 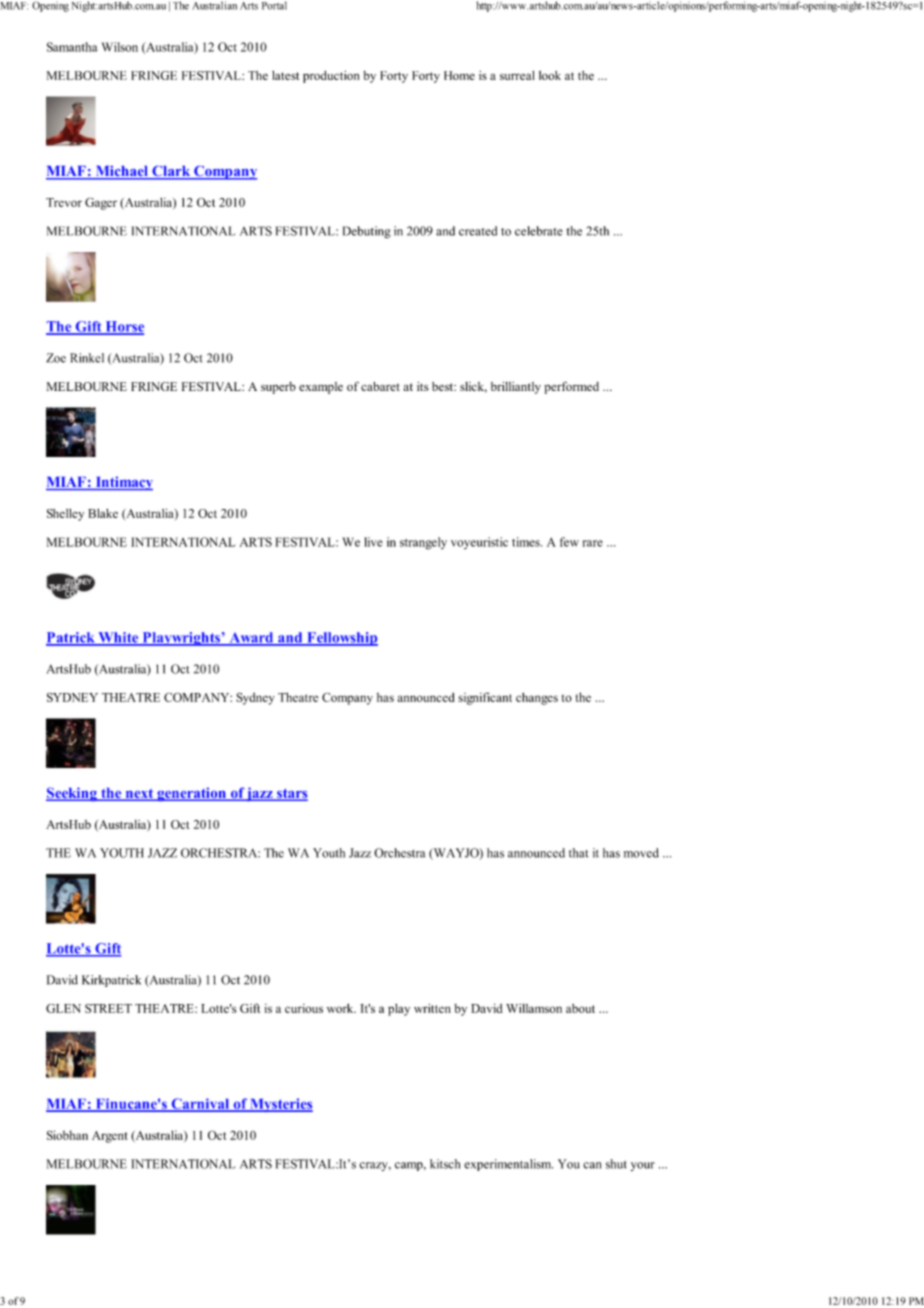 I want to click on White, so click(x=118, y=638).
